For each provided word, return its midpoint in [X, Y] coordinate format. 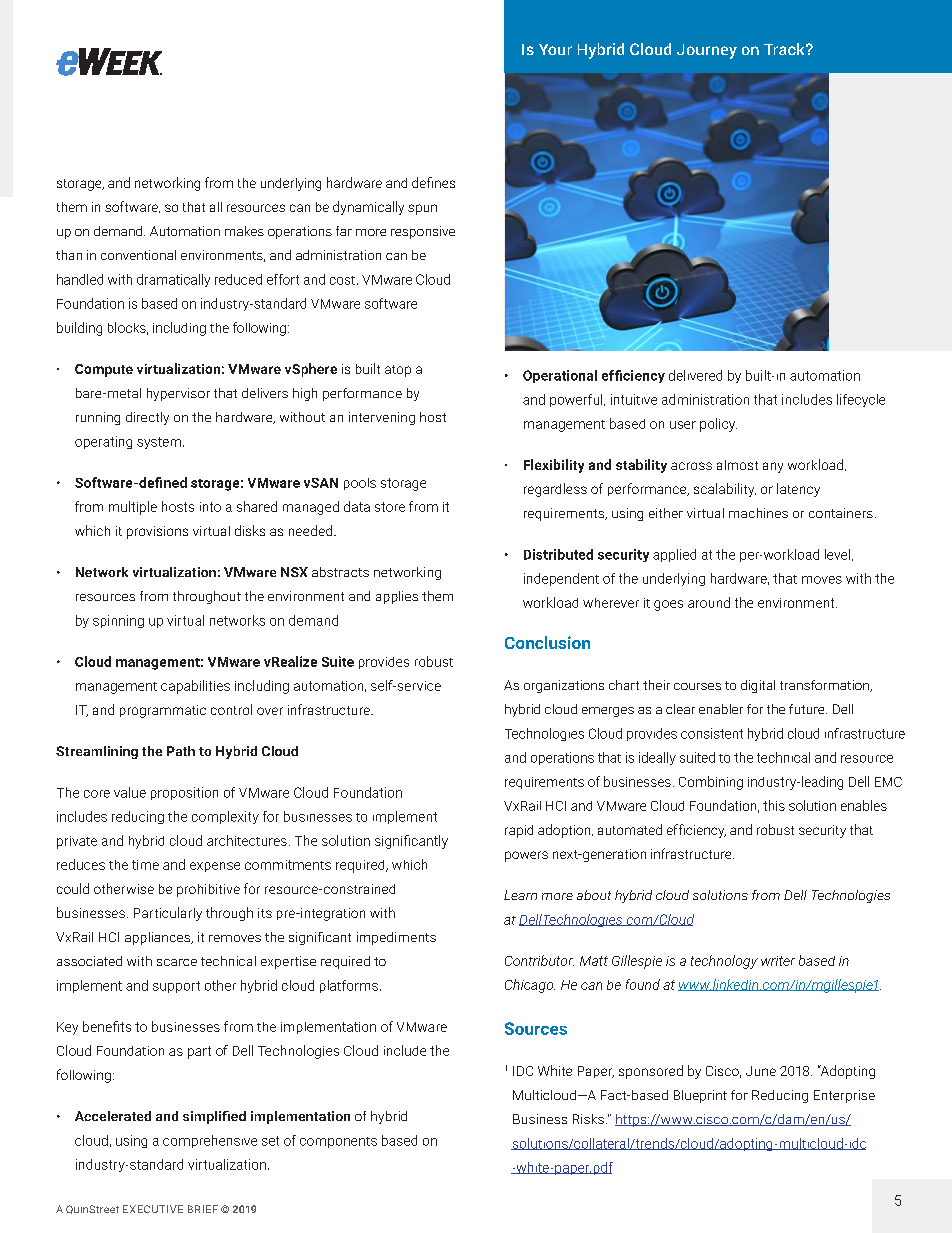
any [773, 467]
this [774, 805]
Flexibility [554, 466]
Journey [707, 51]
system [159, 443]
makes [244, 231]
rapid [519, 831]
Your [555, 49]
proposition [184, 793]
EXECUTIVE [153, 1209]
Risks [588, 1119]
